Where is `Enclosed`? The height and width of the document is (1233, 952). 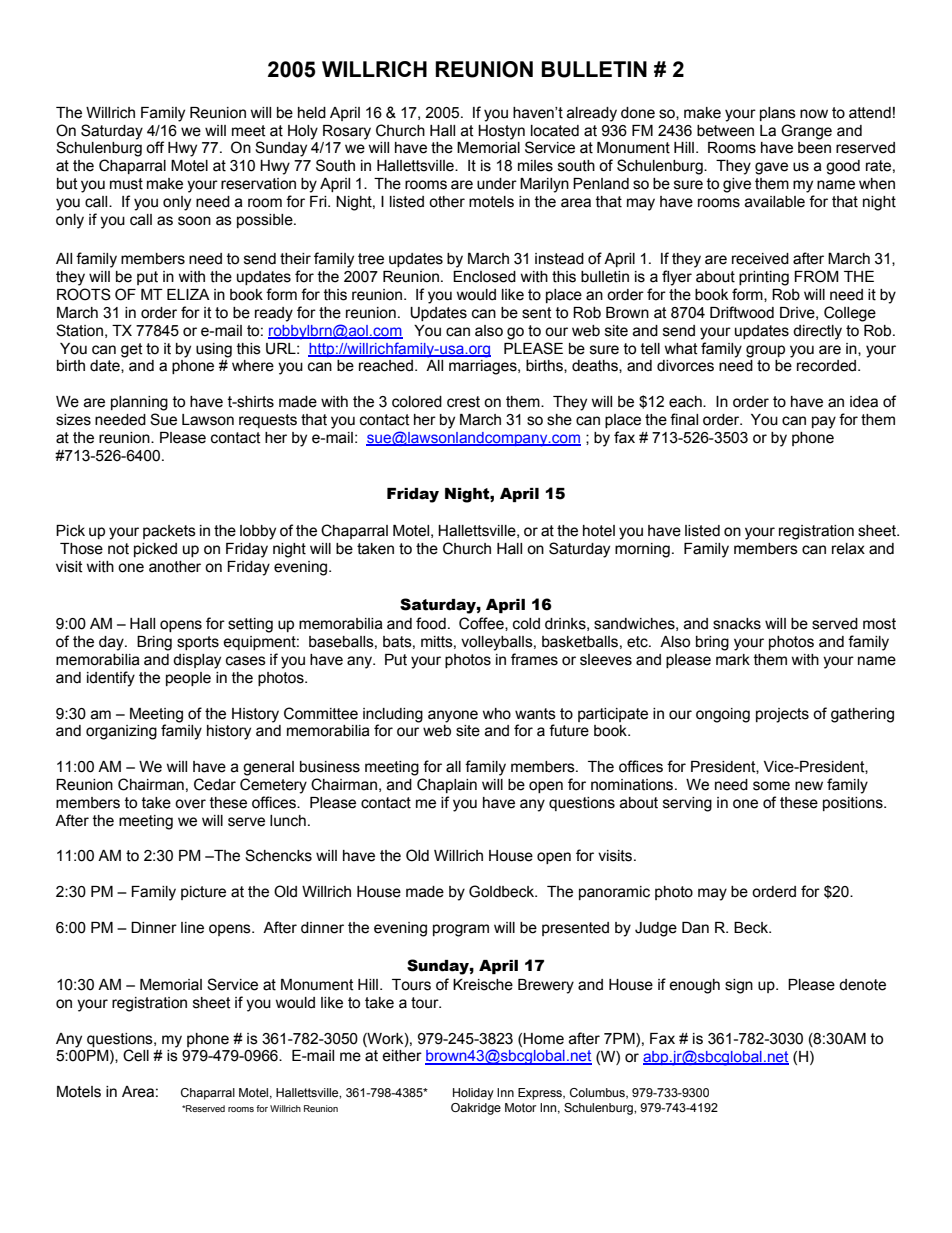
Enclosed is located at coordinates (484, 277).
